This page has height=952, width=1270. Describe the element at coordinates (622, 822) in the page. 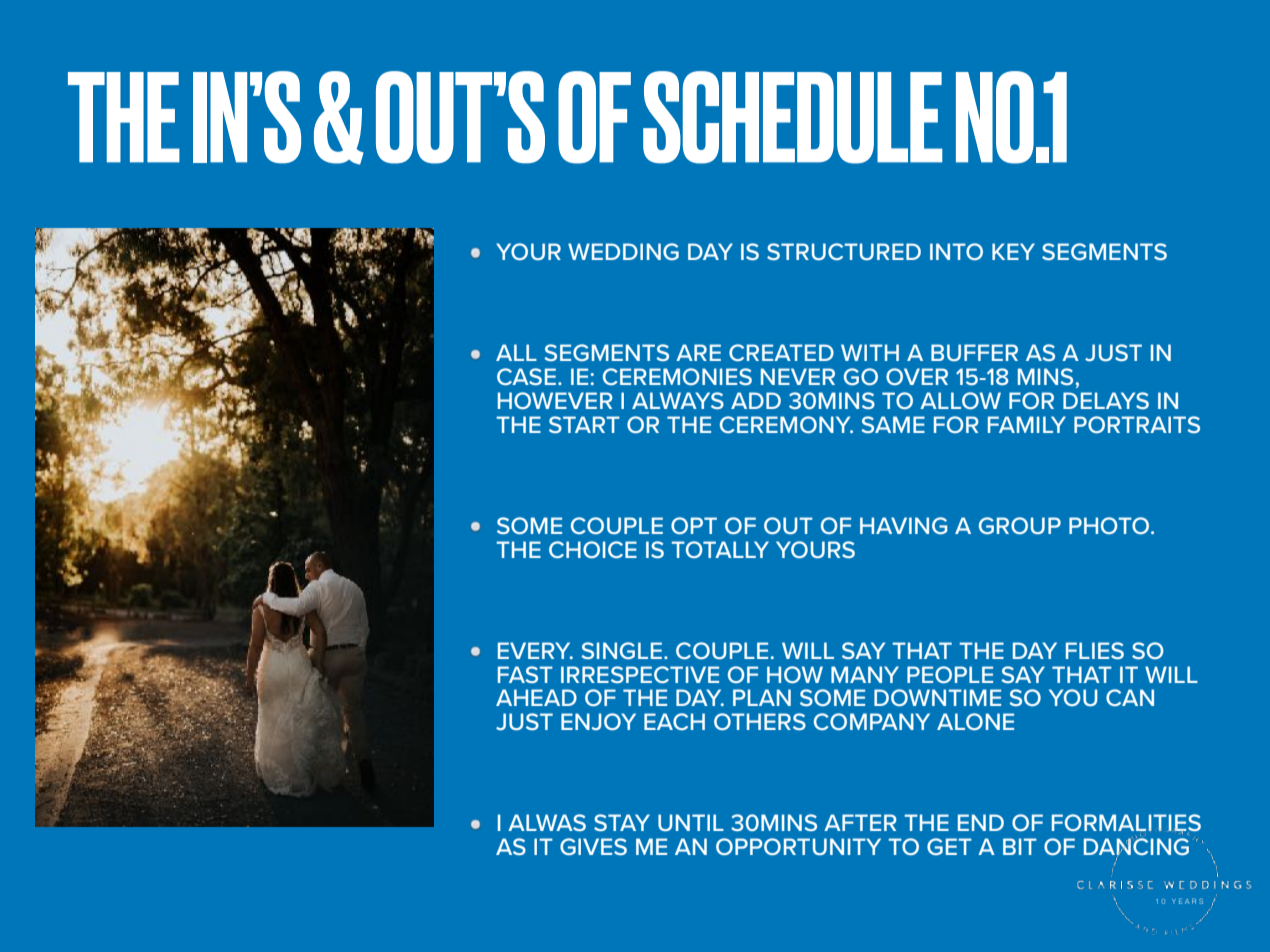

I see `STAY` at that location.
